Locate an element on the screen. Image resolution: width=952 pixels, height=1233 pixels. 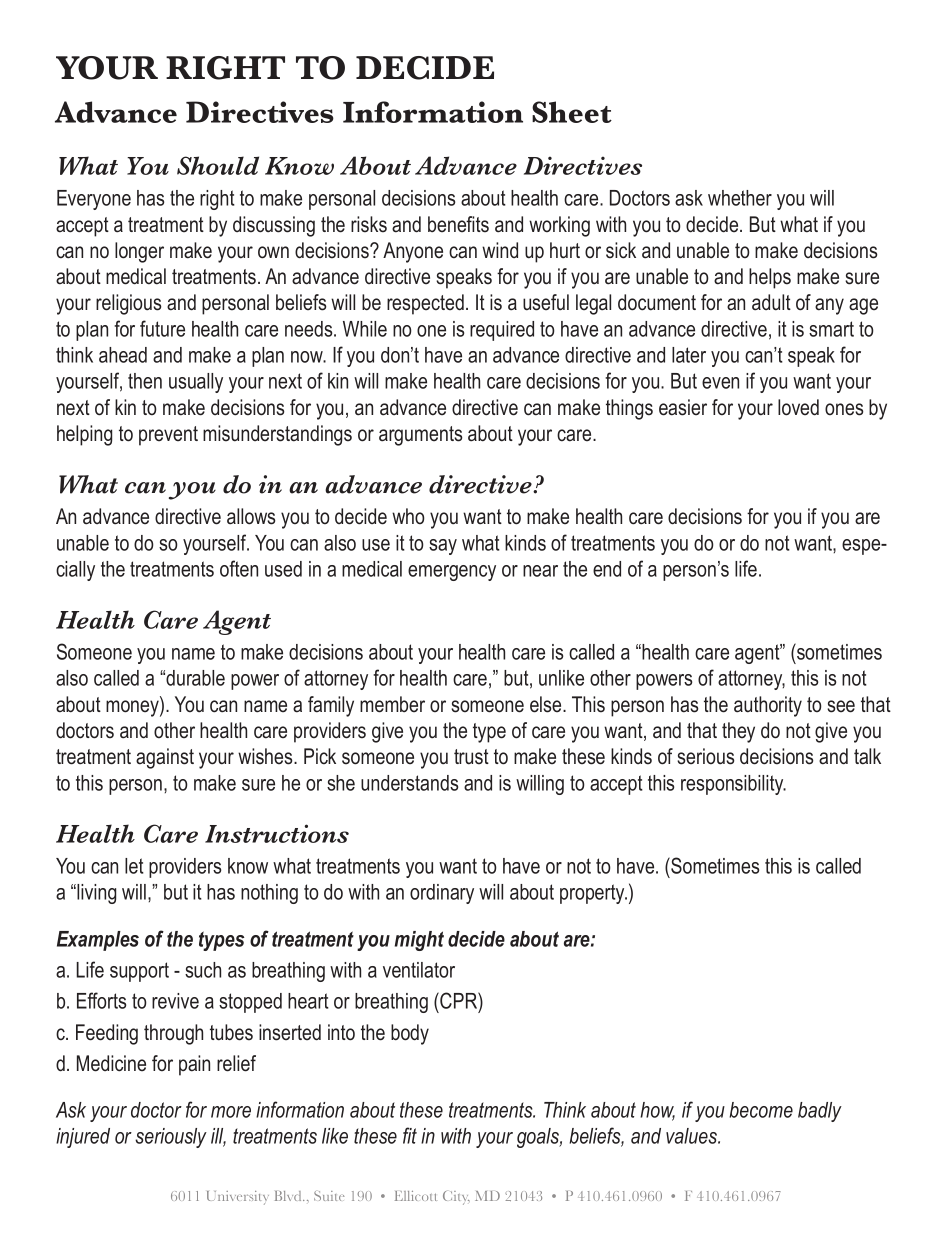
University is located at coordinates (238, 1198).
